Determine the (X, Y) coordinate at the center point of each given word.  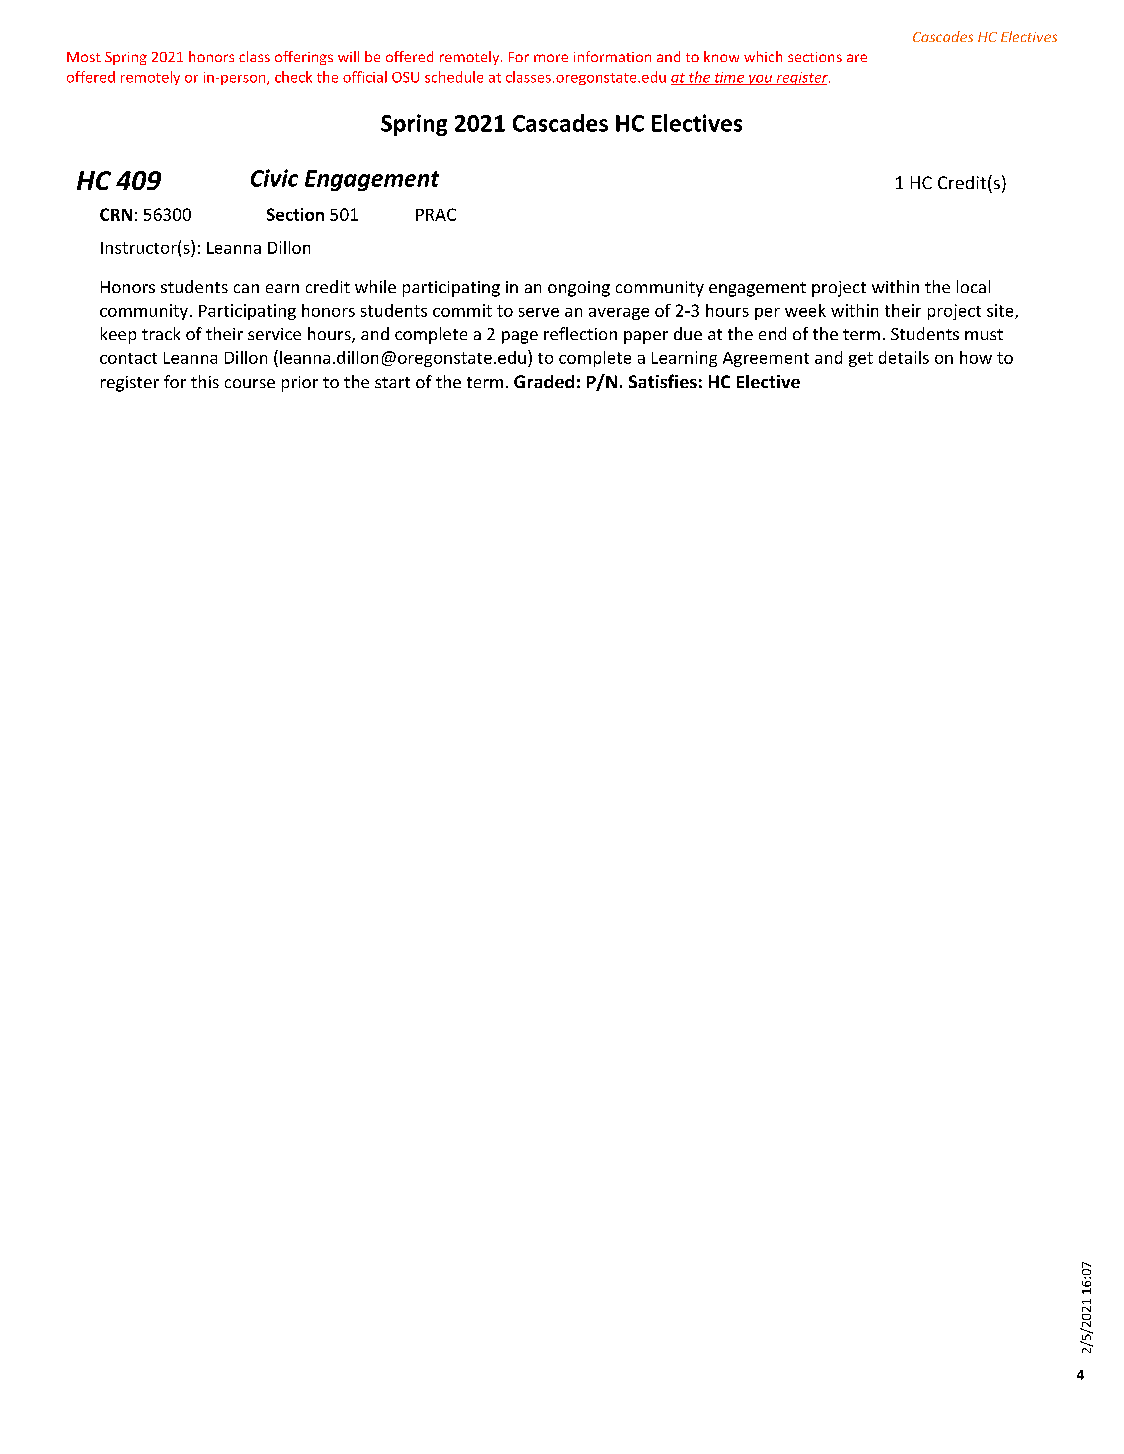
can (246, 288)
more (551, 58)
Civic (274, 178)
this (205, 381)
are (857, 58)
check (293, 77)
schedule (454, 77)
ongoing (579, 289)
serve (539, 312)
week (805, 310)
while (375, 286)
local (973, 286)
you (760, 80)
